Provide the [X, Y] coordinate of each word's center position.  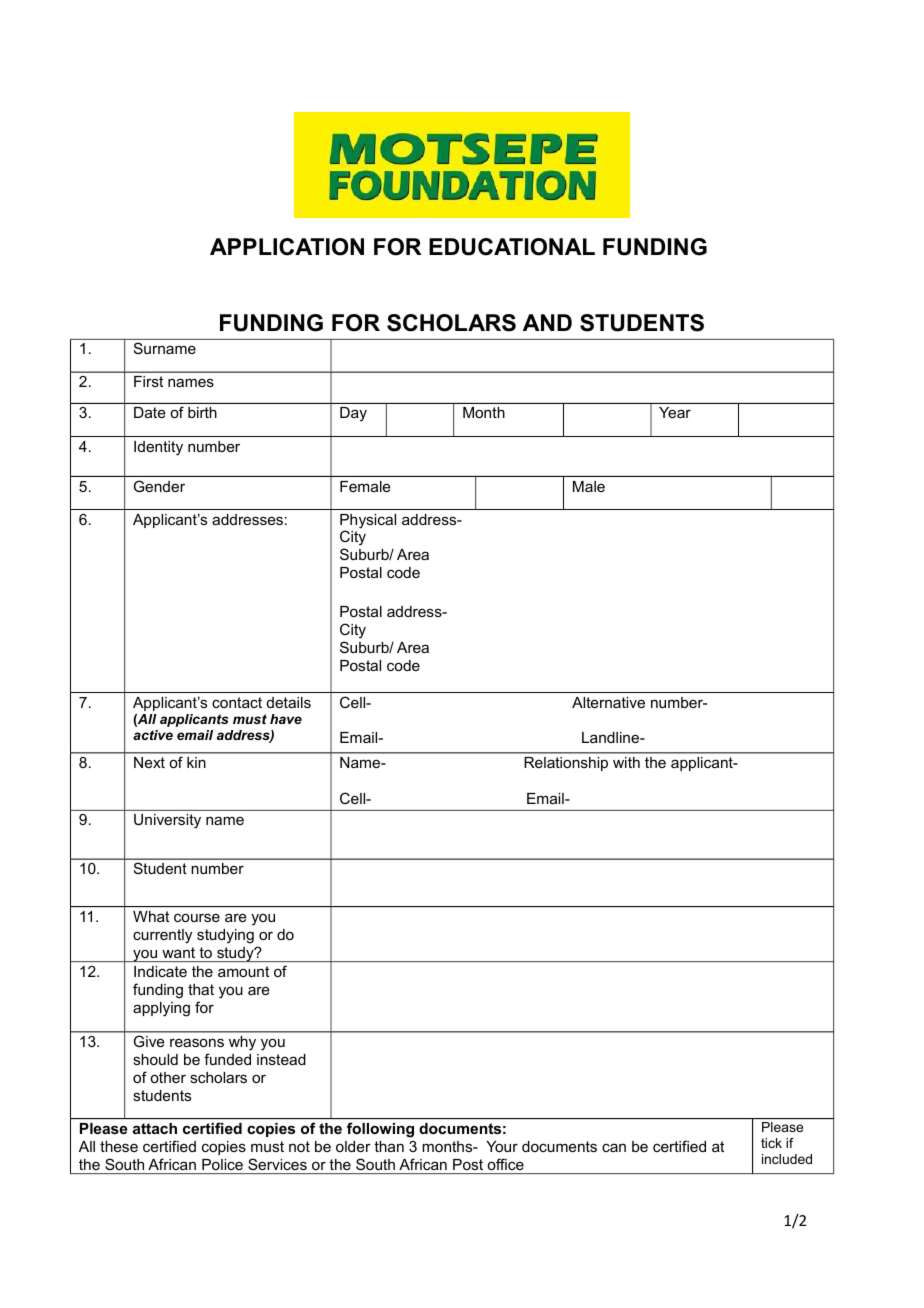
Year [675, 412]
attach [155, 1128]
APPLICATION [287, 247]
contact [237, 702]
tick [771, 1143]
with [626, 762]
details [289, 702]
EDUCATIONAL [512, 247]
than [389, 1146]
